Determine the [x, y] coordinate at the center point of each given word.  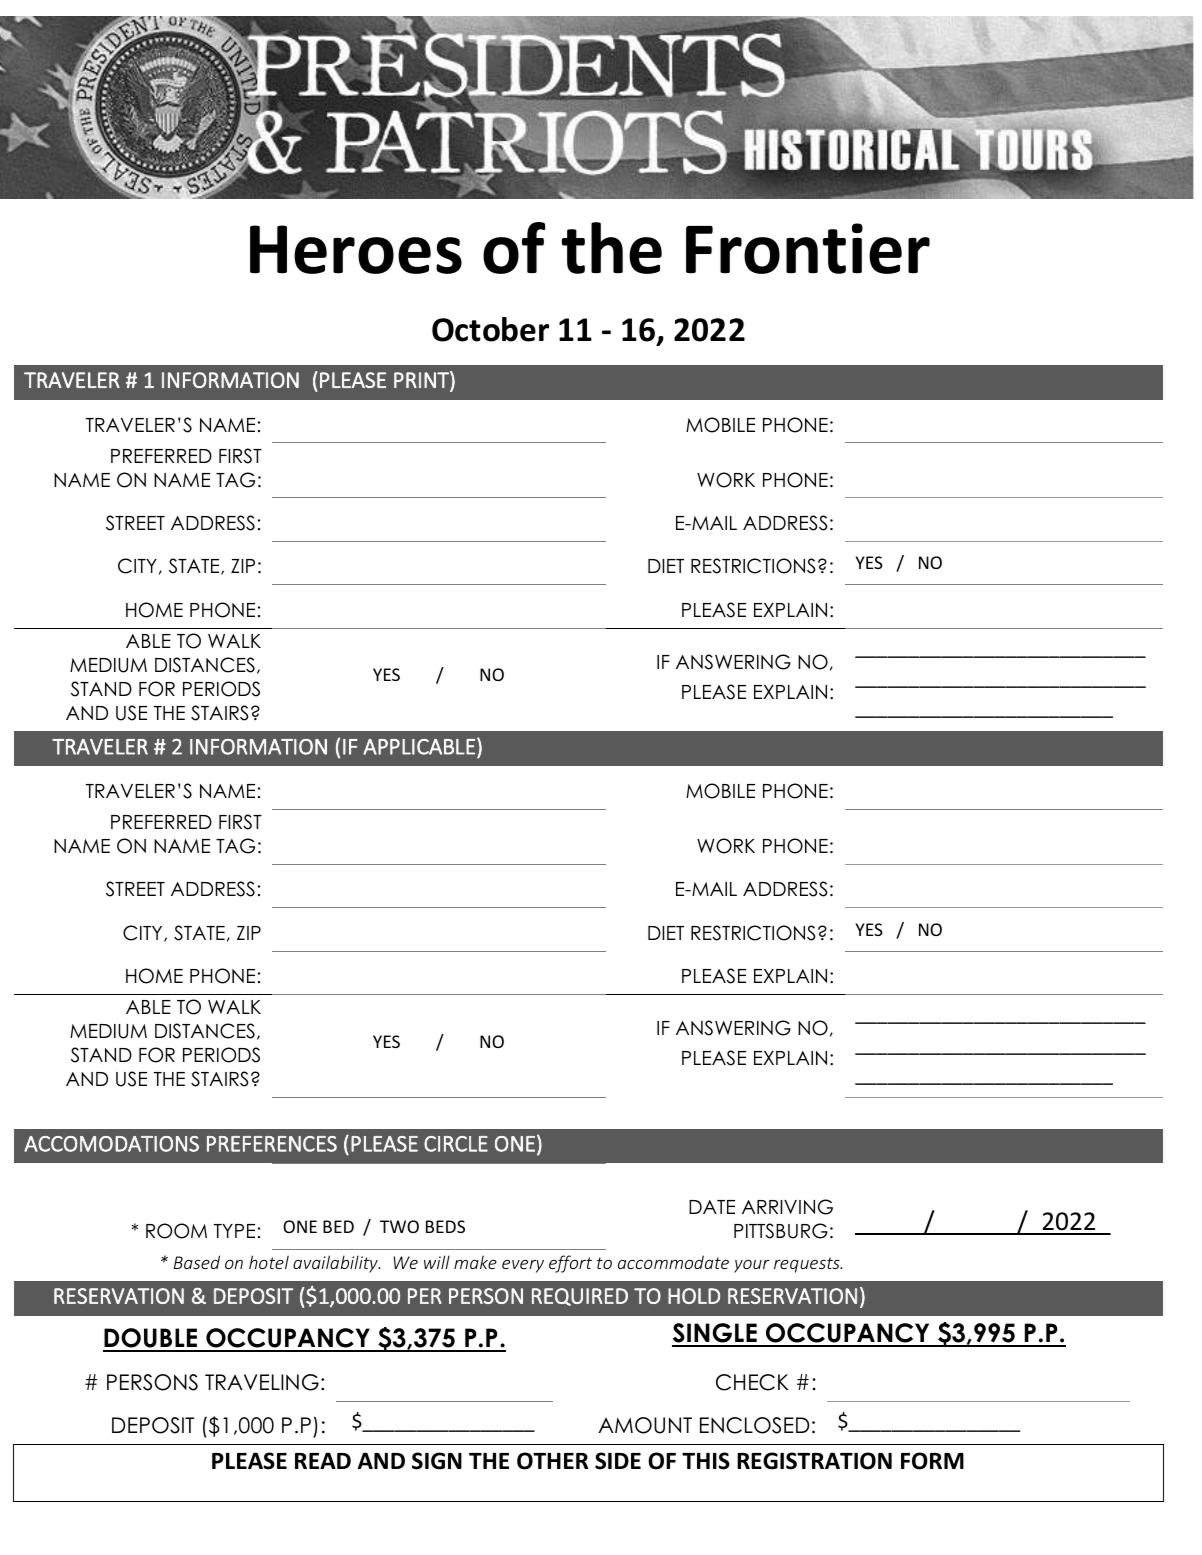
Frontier [808, 248]
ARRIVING [787, 1207]
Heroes [356, 249]
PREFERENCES [272, 1144]
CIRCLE [456, 1144]
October [490, 329]
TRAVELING [262, 1382]
